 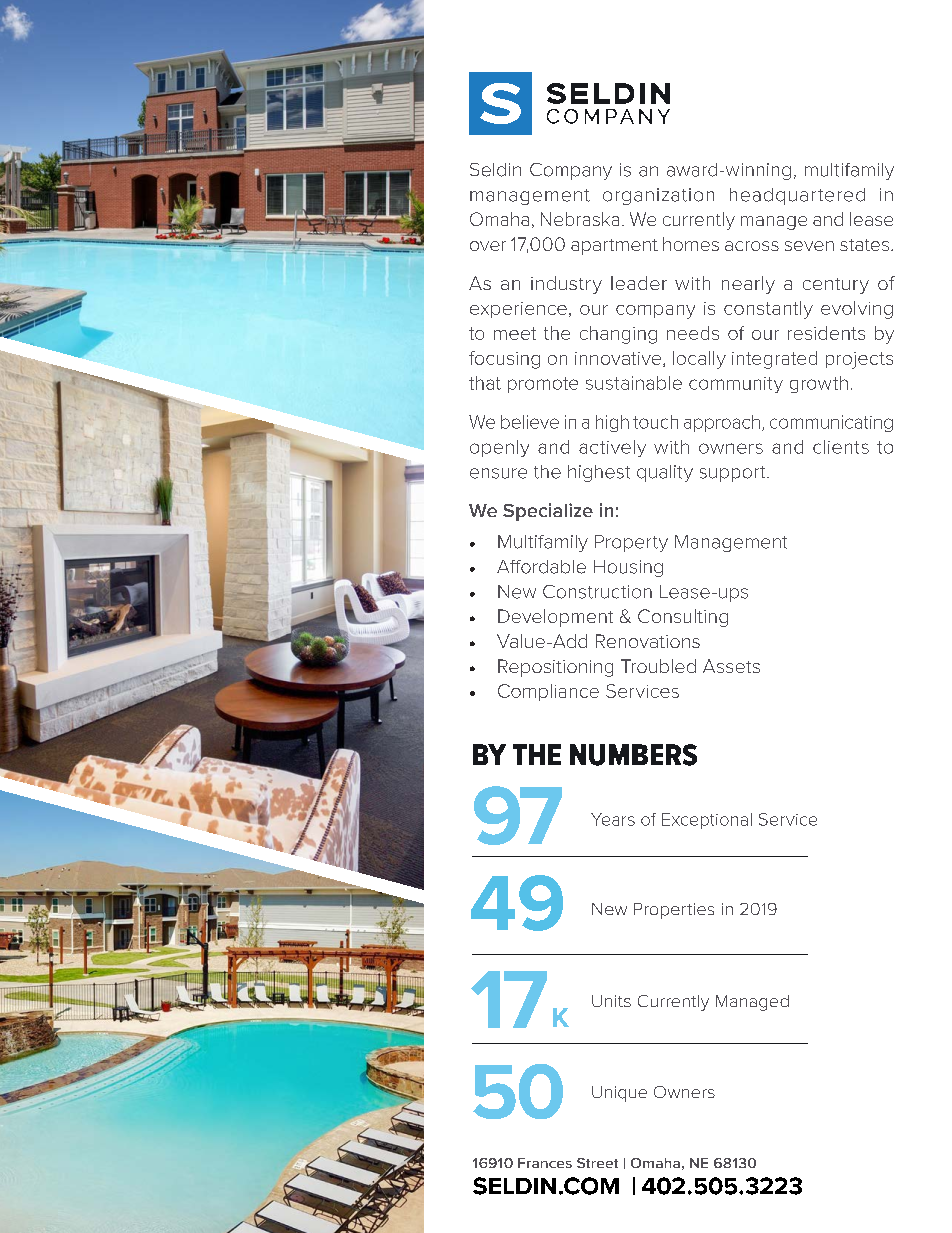 I want to click on Properties, so click(x=674, y=911).
